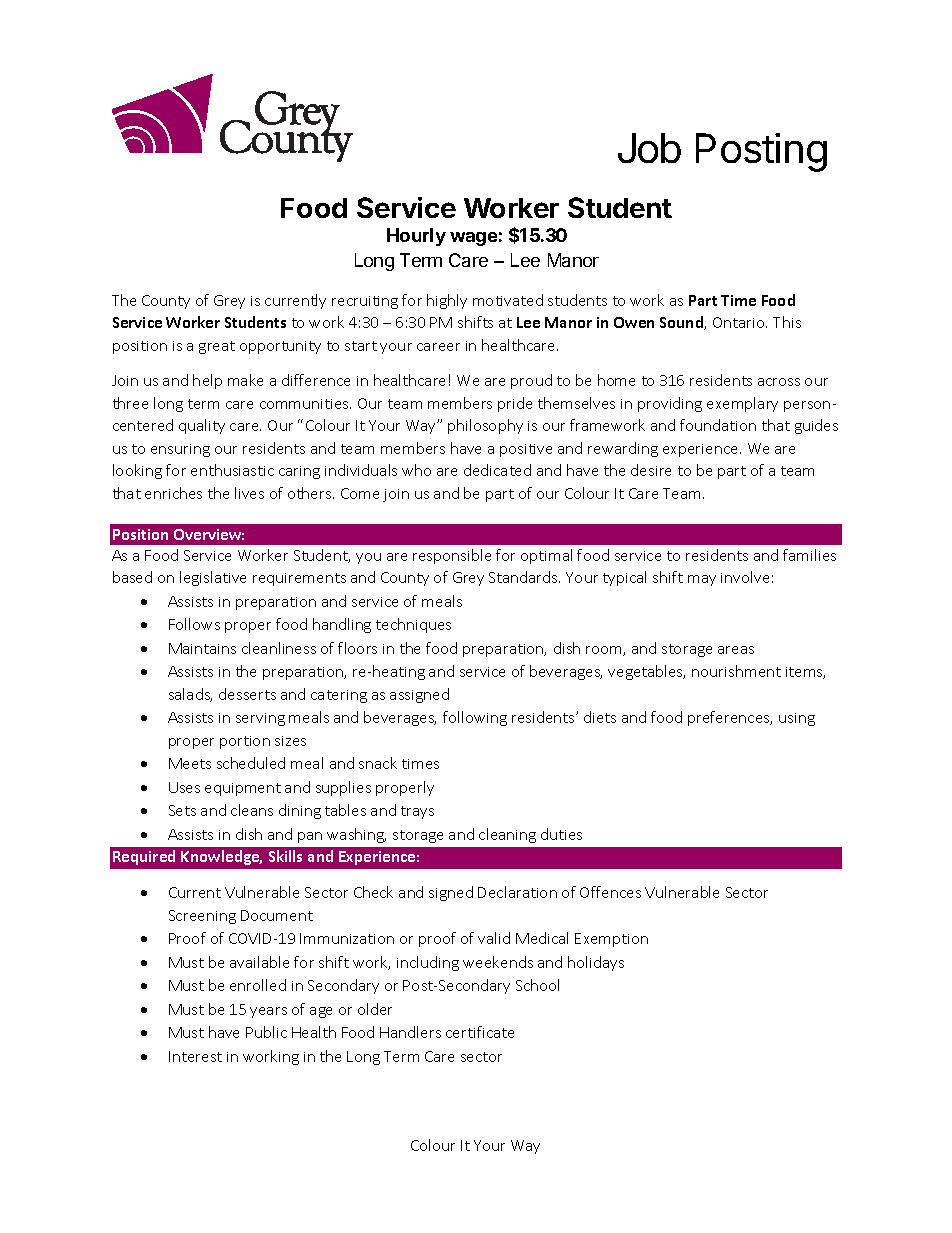 This screenshot has height=1233, width=952. Describe the element at coordinates (195, 1056) in the screenshot. I see `Interest` at that location.
